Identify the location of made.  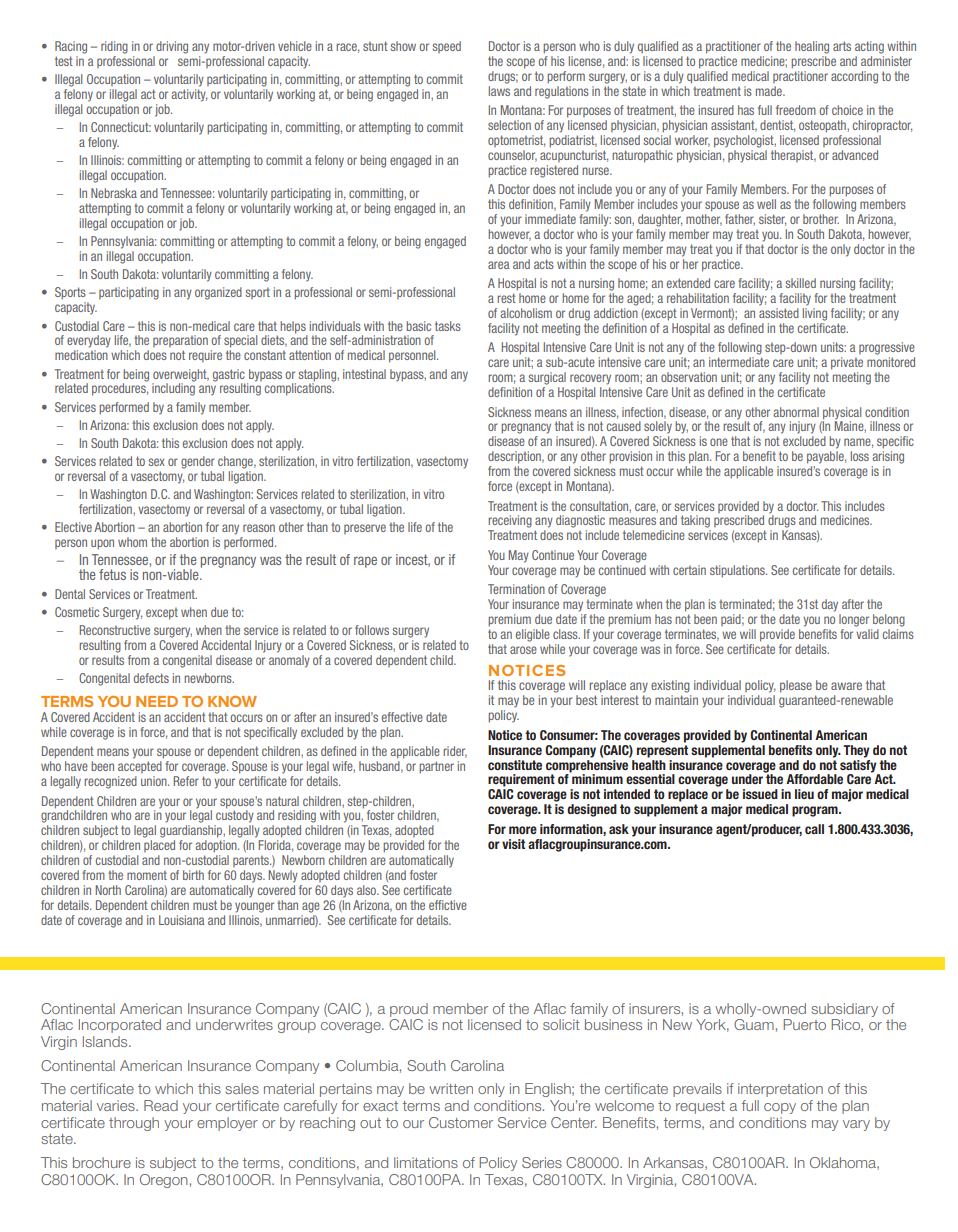
(770, 91).
